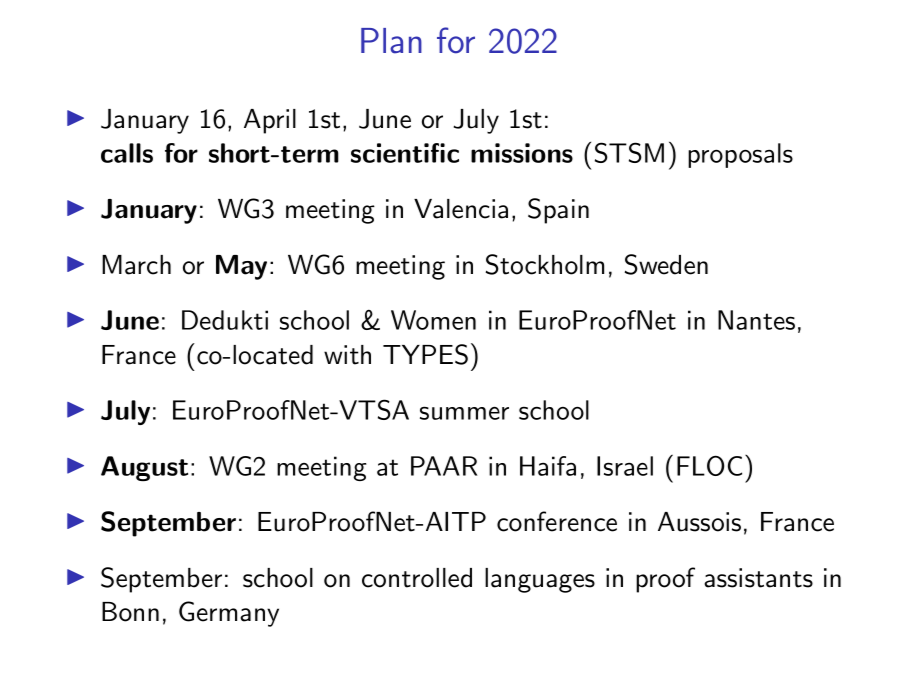  What do you see at coordinates (391, 41) in the page?
I see `Plan` at bounding box center [391, 41].
